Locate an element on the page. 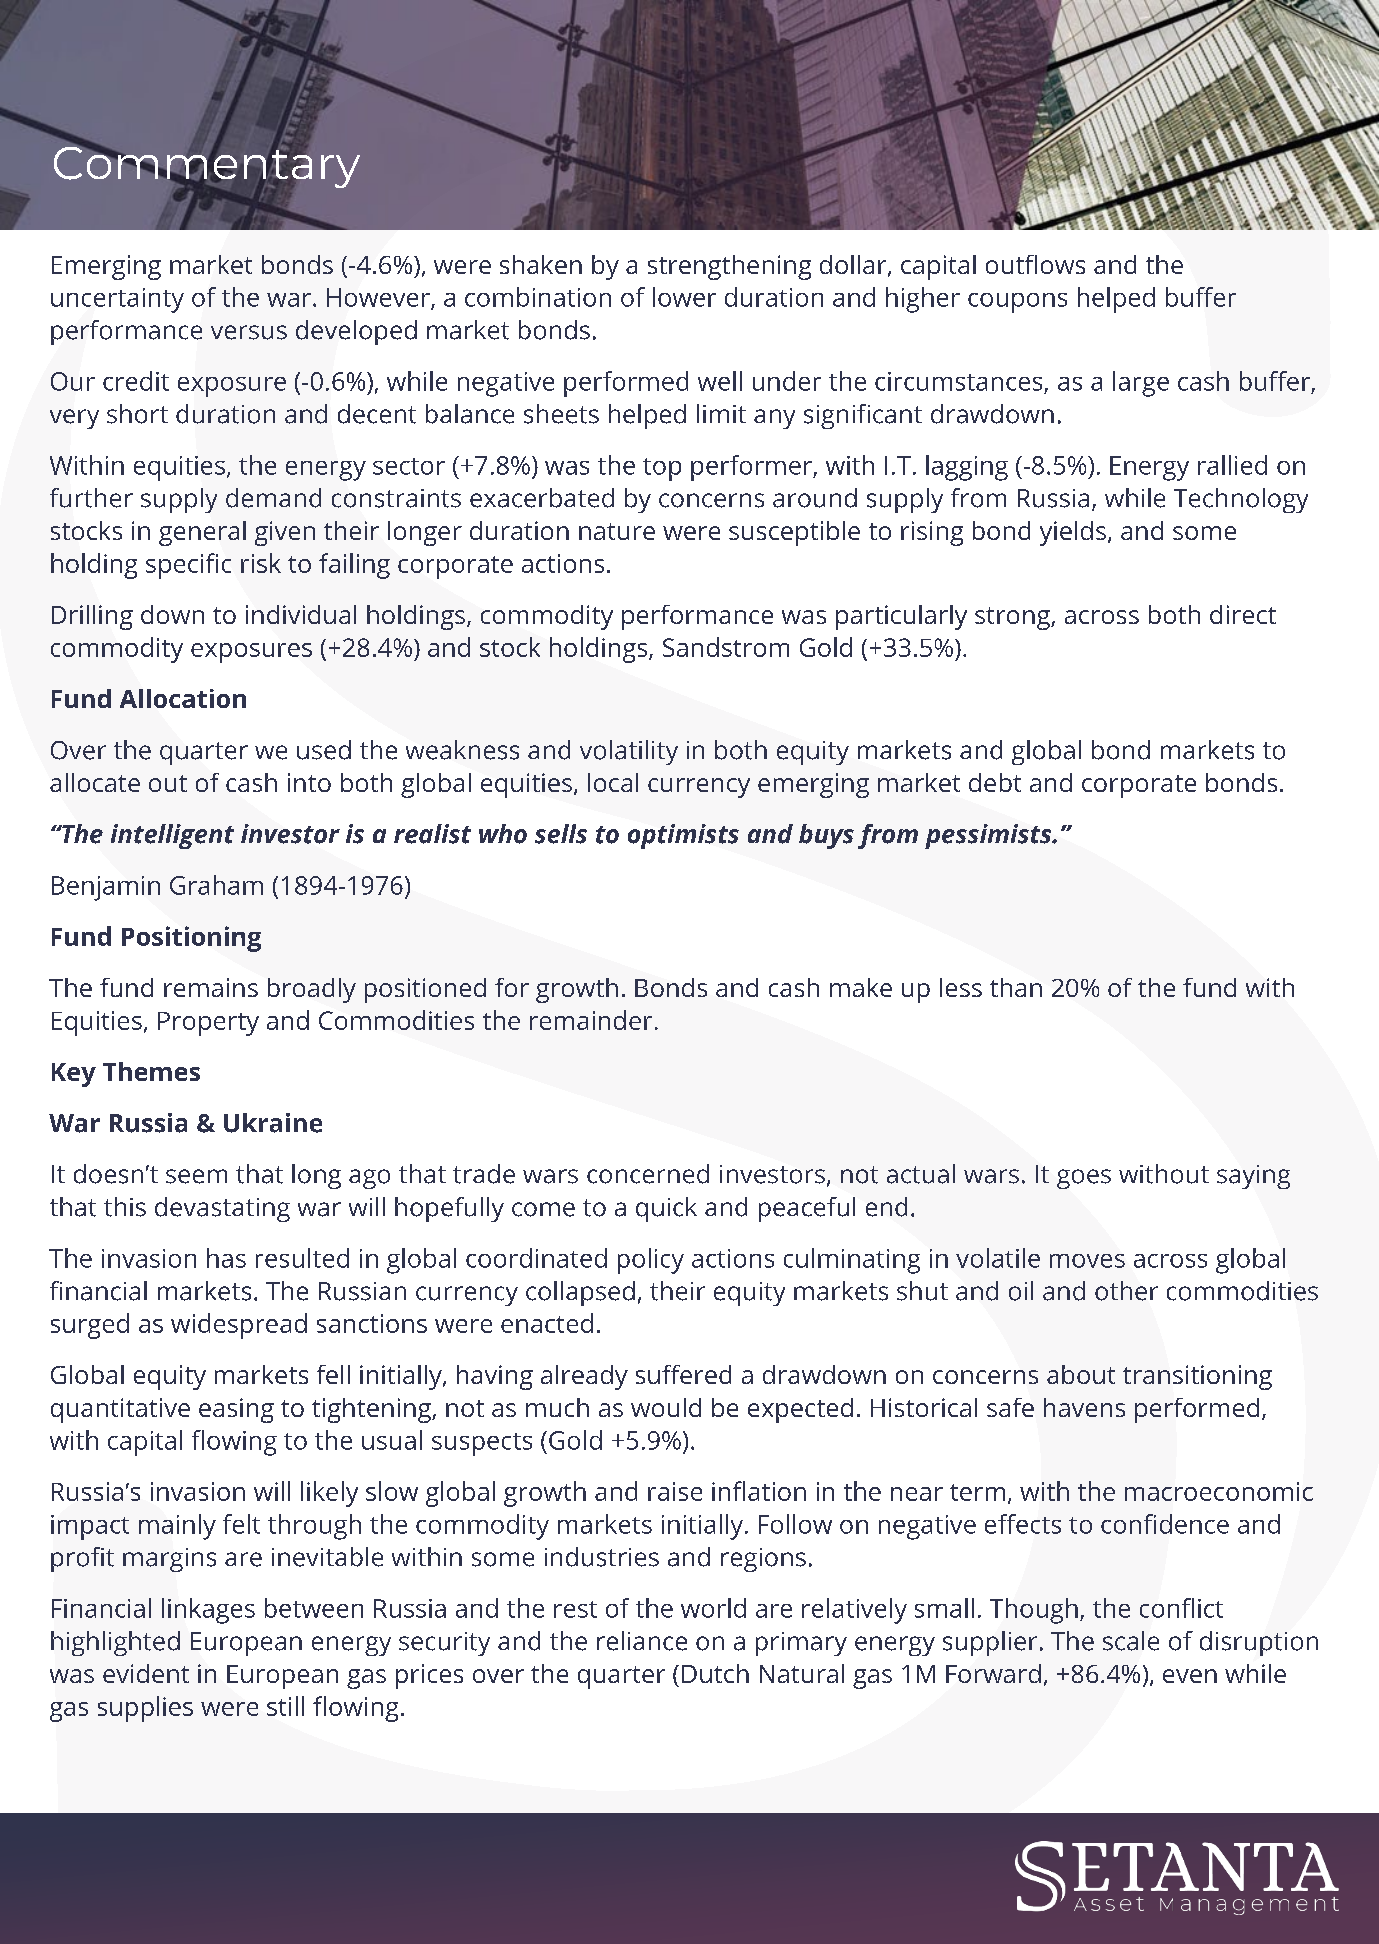  Commentary is located at coordinates (207, 167).
